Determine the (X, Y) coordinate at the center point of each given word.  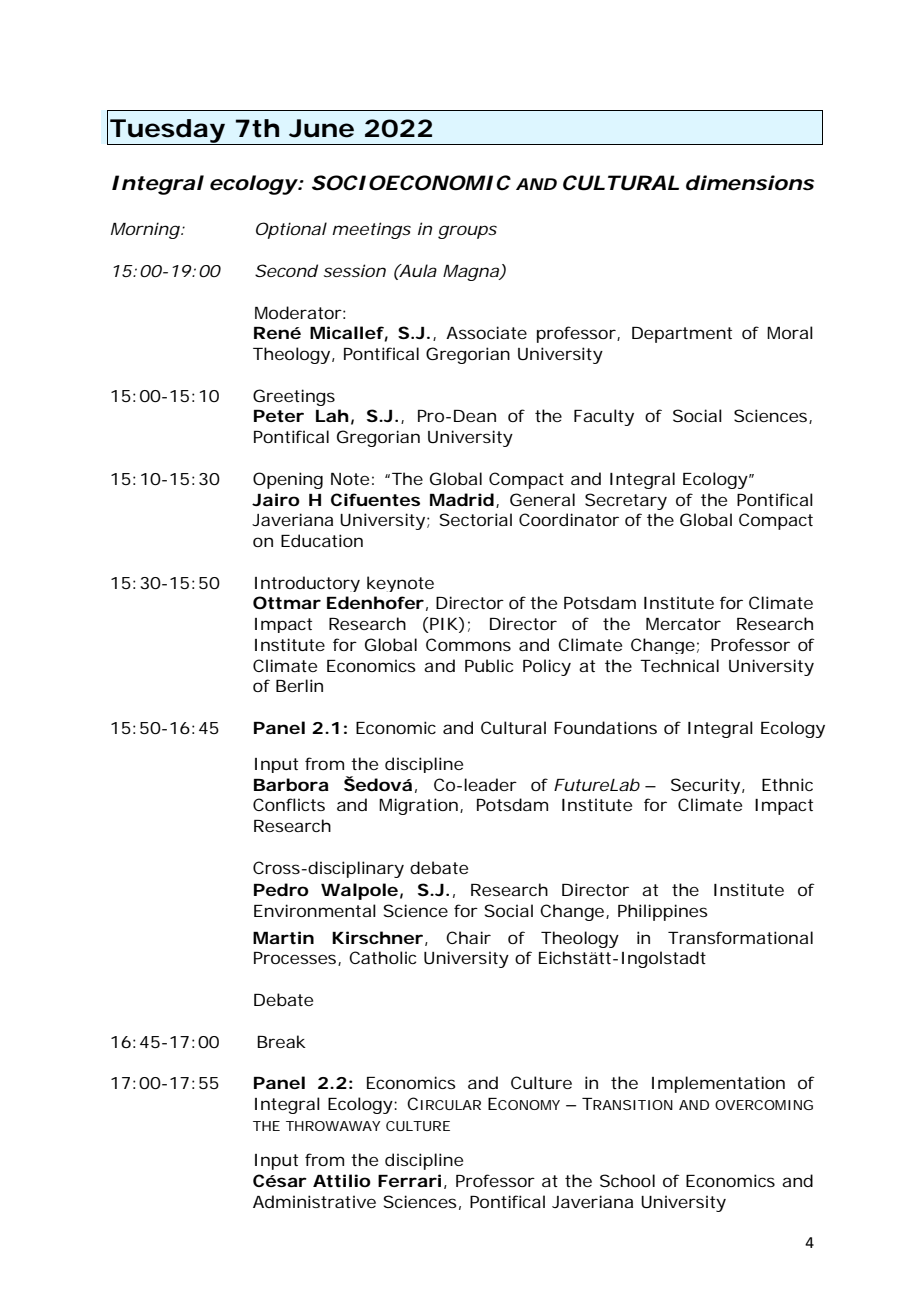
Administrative (314, 1201)
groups (467, 232)
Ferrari (409, 1180)
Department (682, 335)
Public (489, 665)
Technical (679, 665)
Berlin (299, 685)
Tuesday (166, 132)
